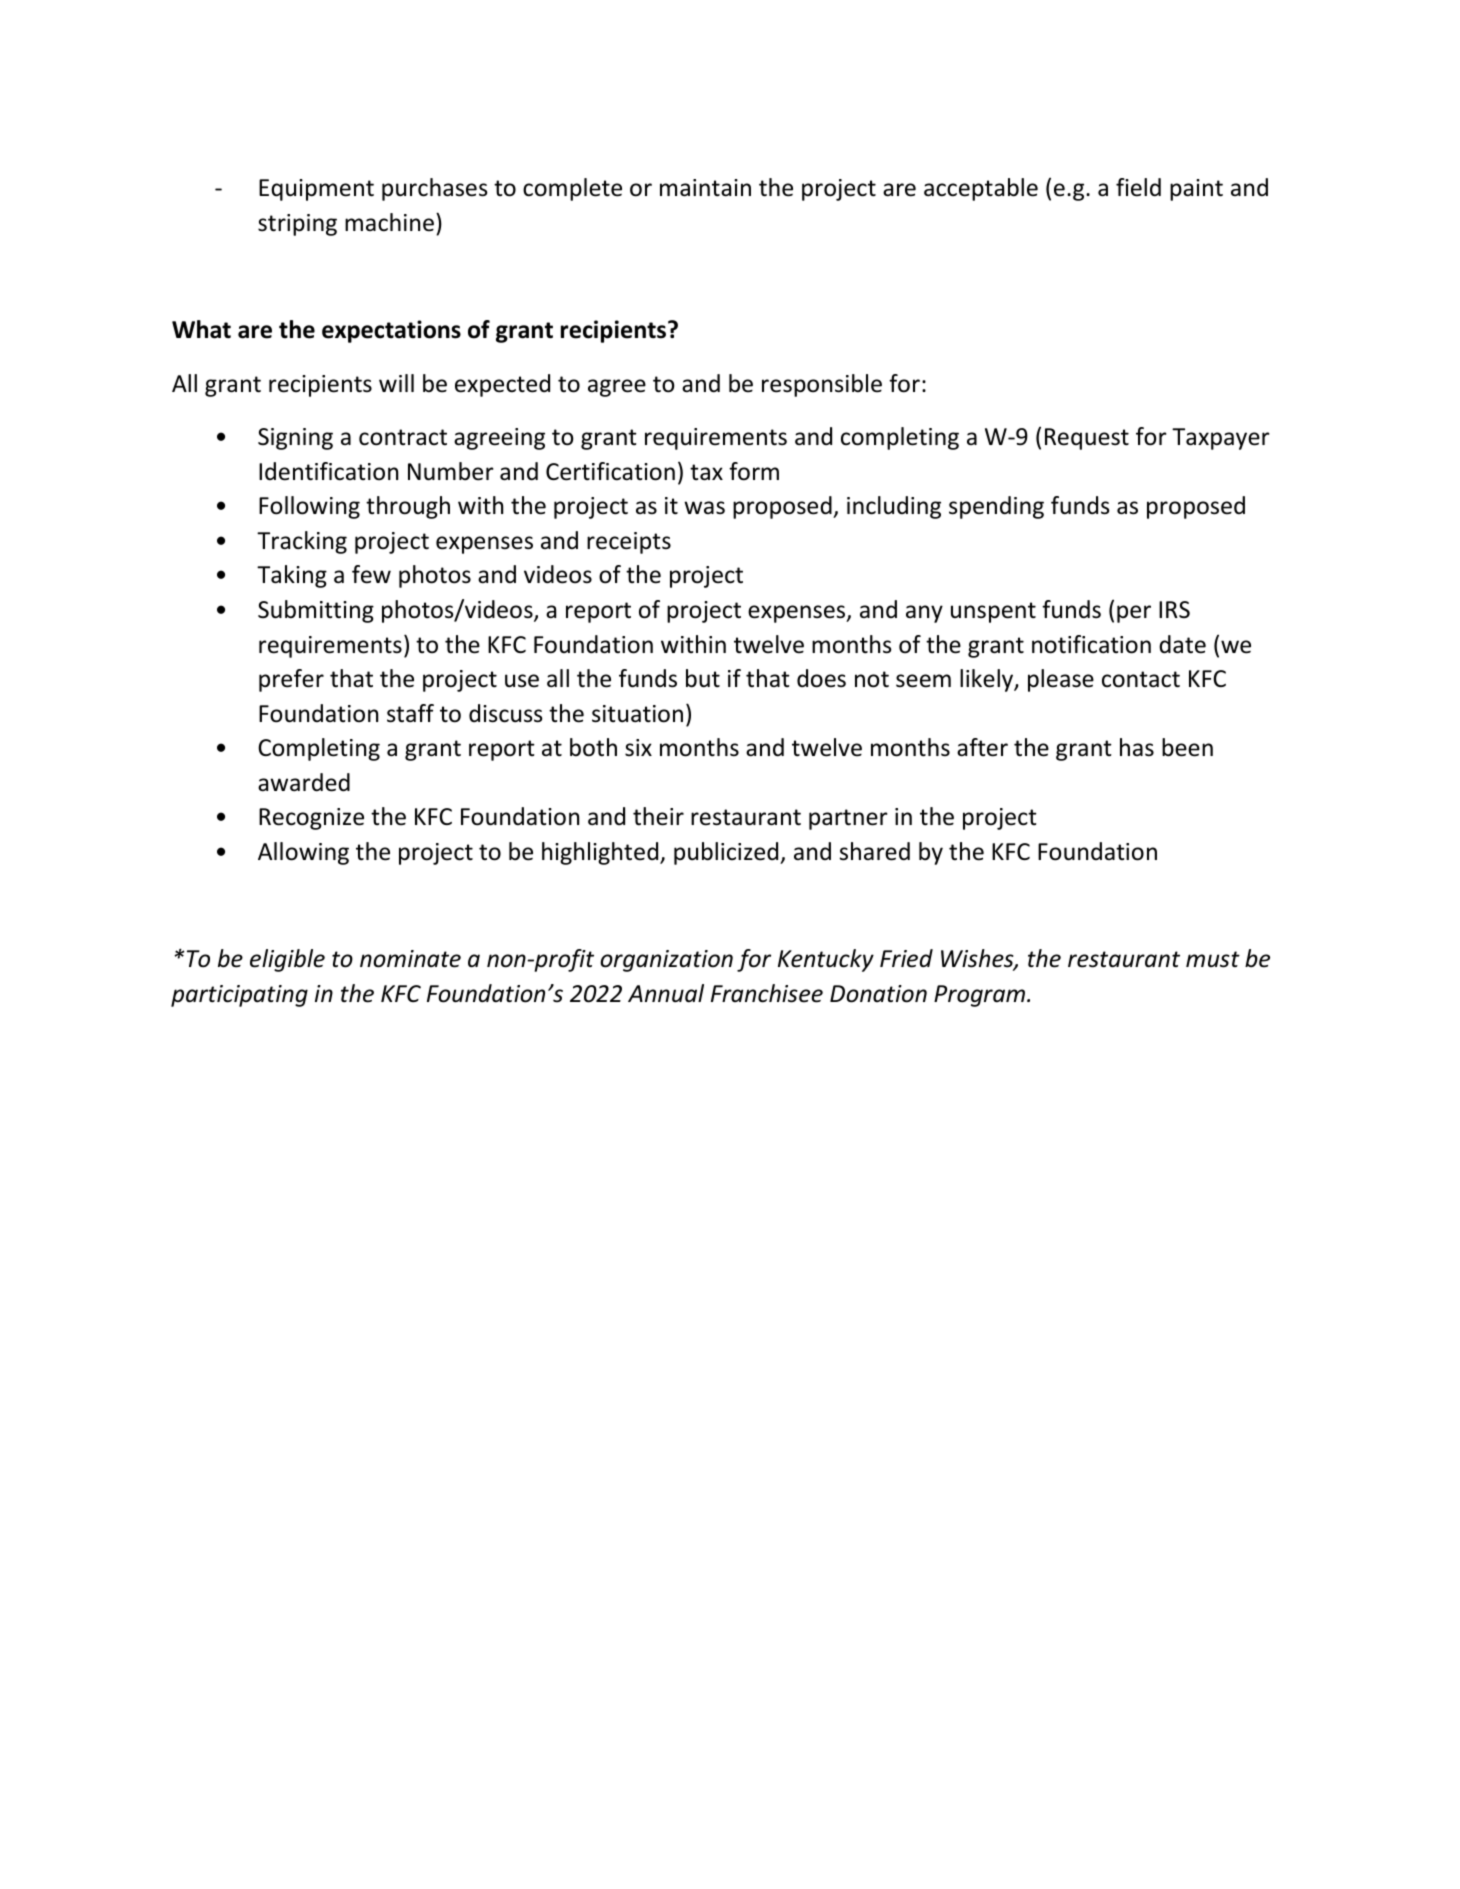  I want to click on maintain, so click(705, 188).
